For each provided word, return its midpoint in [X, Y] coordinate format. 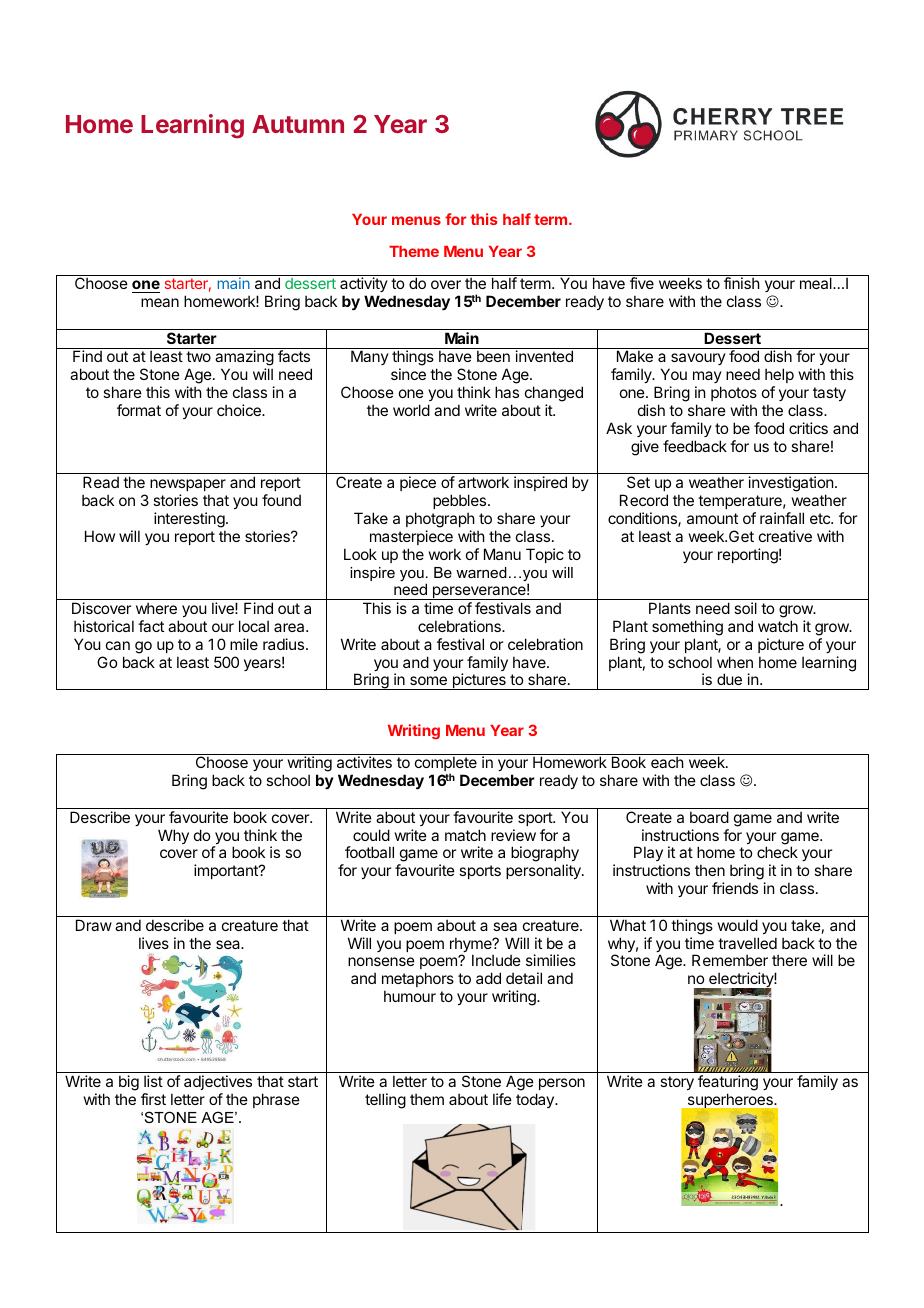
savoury [697, 361]
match [465, 835]
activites [364, 762]
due [729, 679]
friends [735, 888]
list [153, 1081]
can [118, 645]
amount [712, 518]
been [493, 356]
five [642, 283]
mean [160, 302]
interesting [190, 520]
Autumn [298, 124]
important [227, 871]
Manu [502, 554]
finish [742, 283]
